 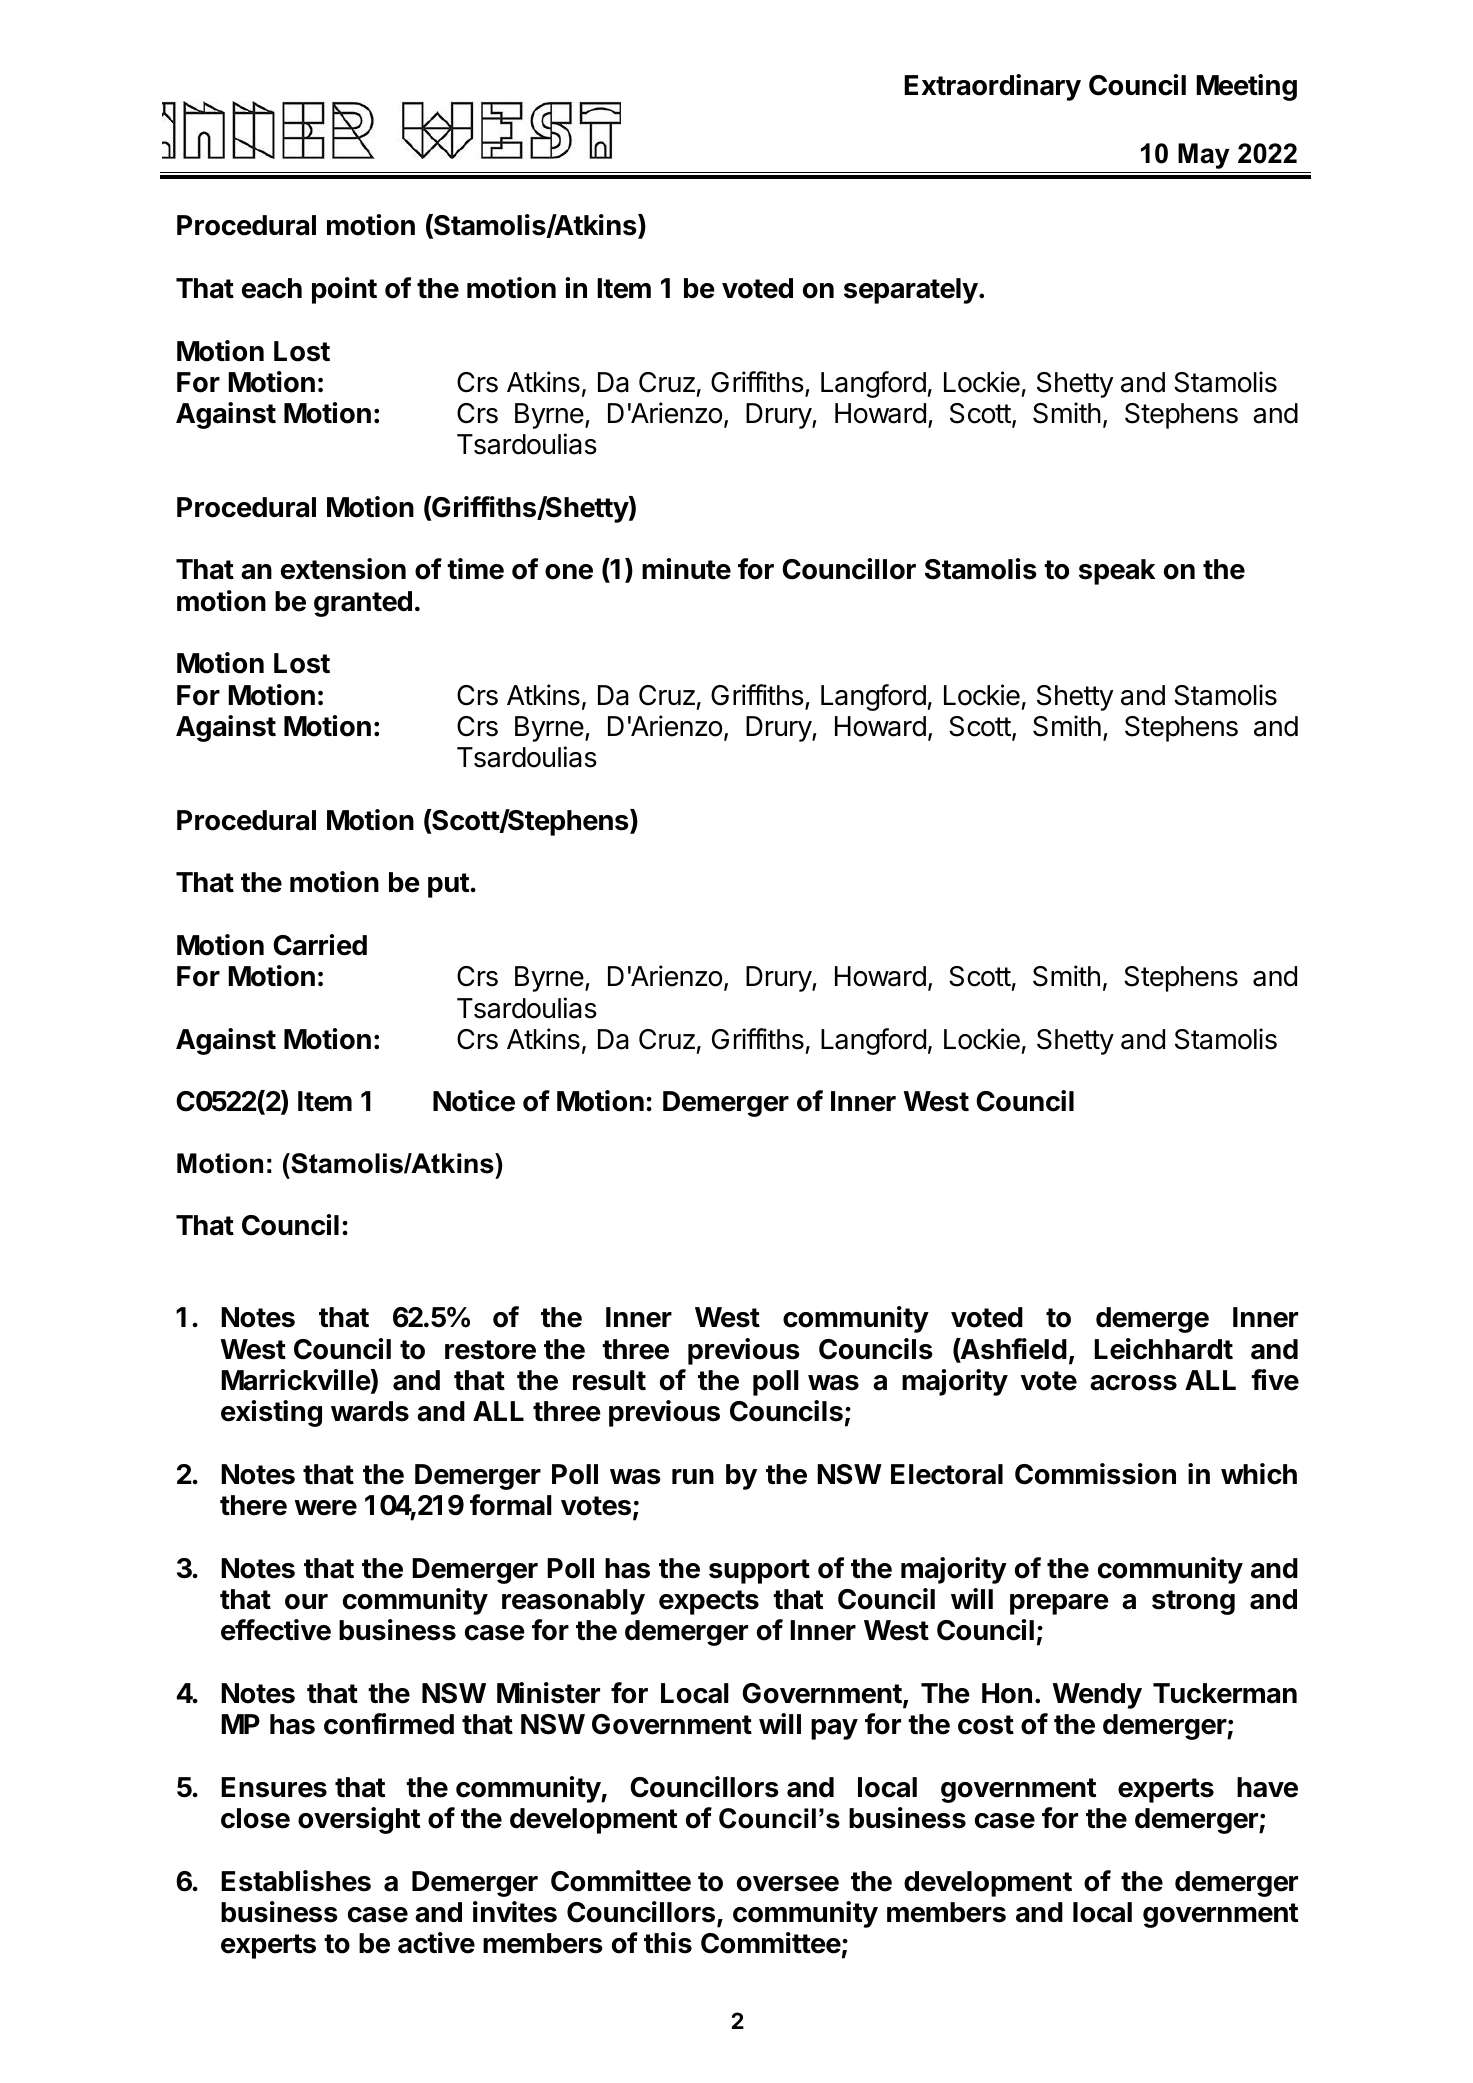 I want to click on point, so click(x=344, y=290).
